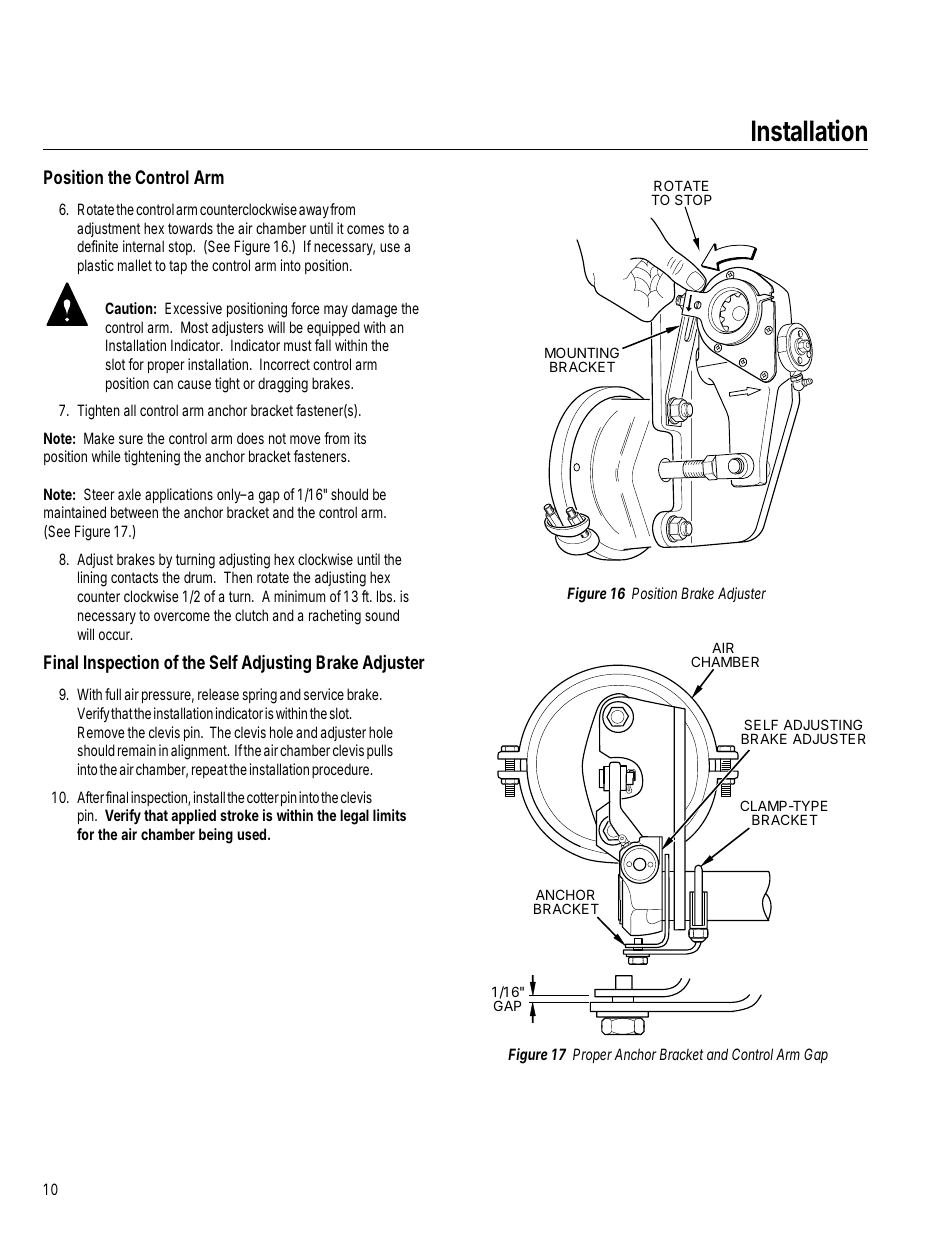 This image has height=1233, width=952. What do you see at coordinates (134, 512) in the image?
I see `between` at bounding box center [134, 512].
